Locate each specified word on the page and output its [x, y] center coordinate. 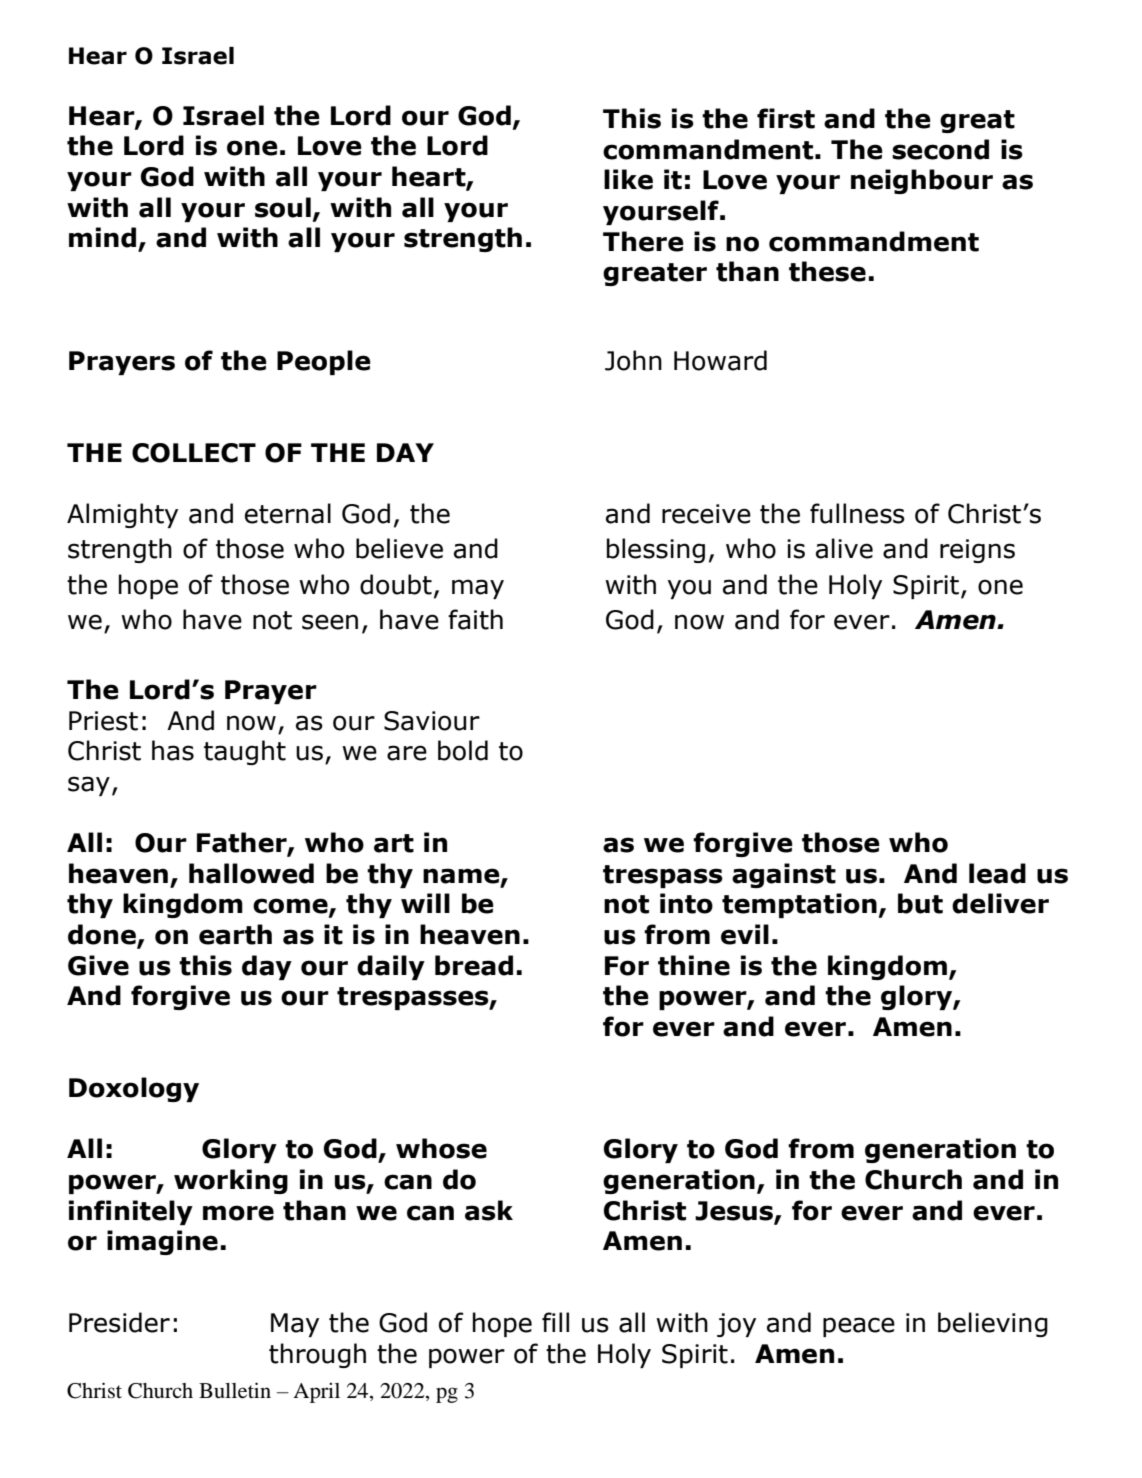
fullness [857, 513]
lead [997, 873]
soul [283, 207]
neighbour [922, 181]
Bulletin [235, 1390]
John [633, 360]
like [628, 179]
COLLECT [194, 453]
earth [235, 934]
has [173, 750]
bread [474, 965]
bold [463, 750]
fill [555, 1322]
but [920, 903]
